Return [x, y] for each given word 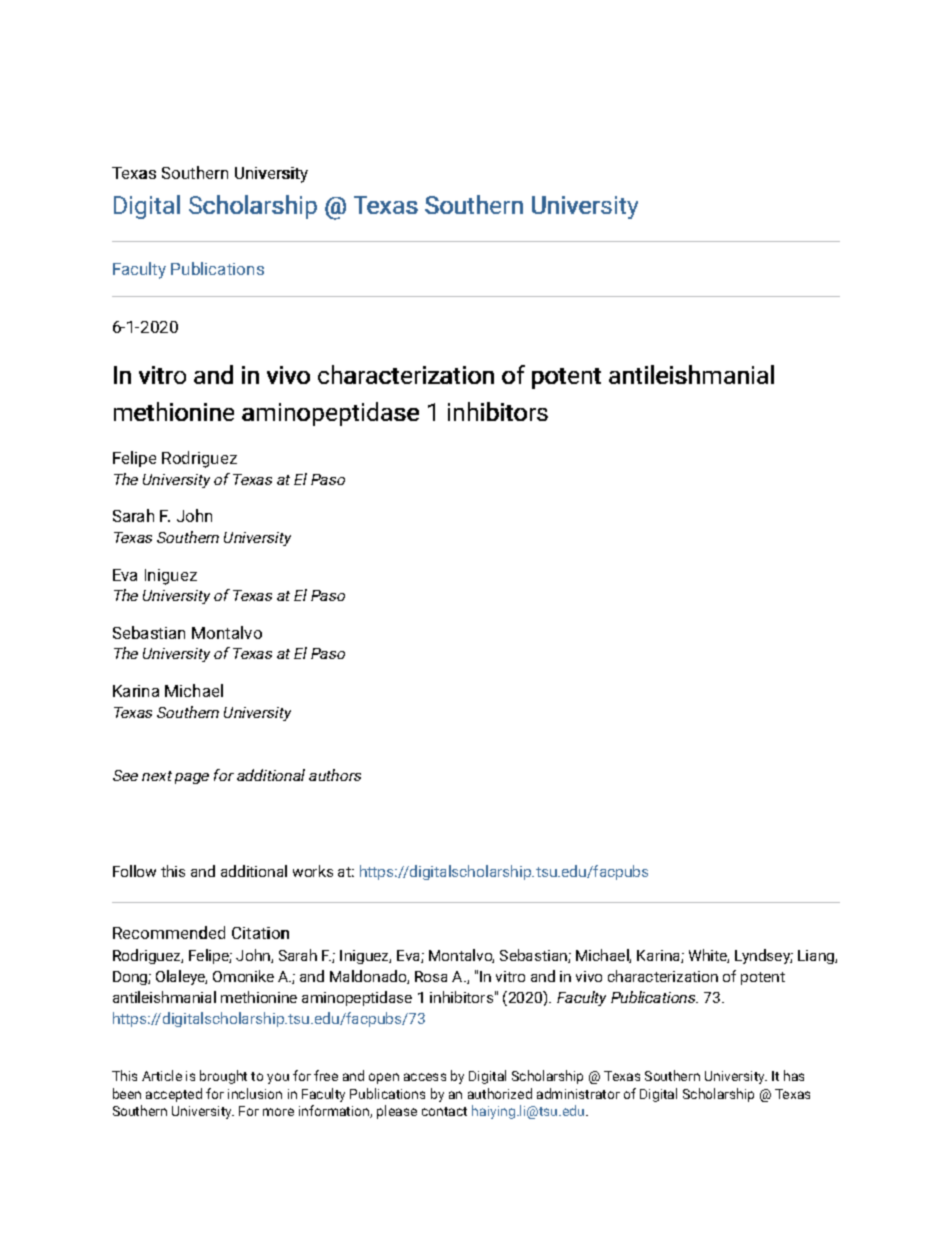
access [425, 1077]
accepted [174, 1095]
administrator [578, 1093]
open [384, 1078]
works [313, 871]
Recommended [169, 932]
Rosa [431, 976]
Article [162, 1075]
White [709, 956]
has [794, 1075]
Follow [134, 871]
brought [223, 1077]
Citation [260, 933]
